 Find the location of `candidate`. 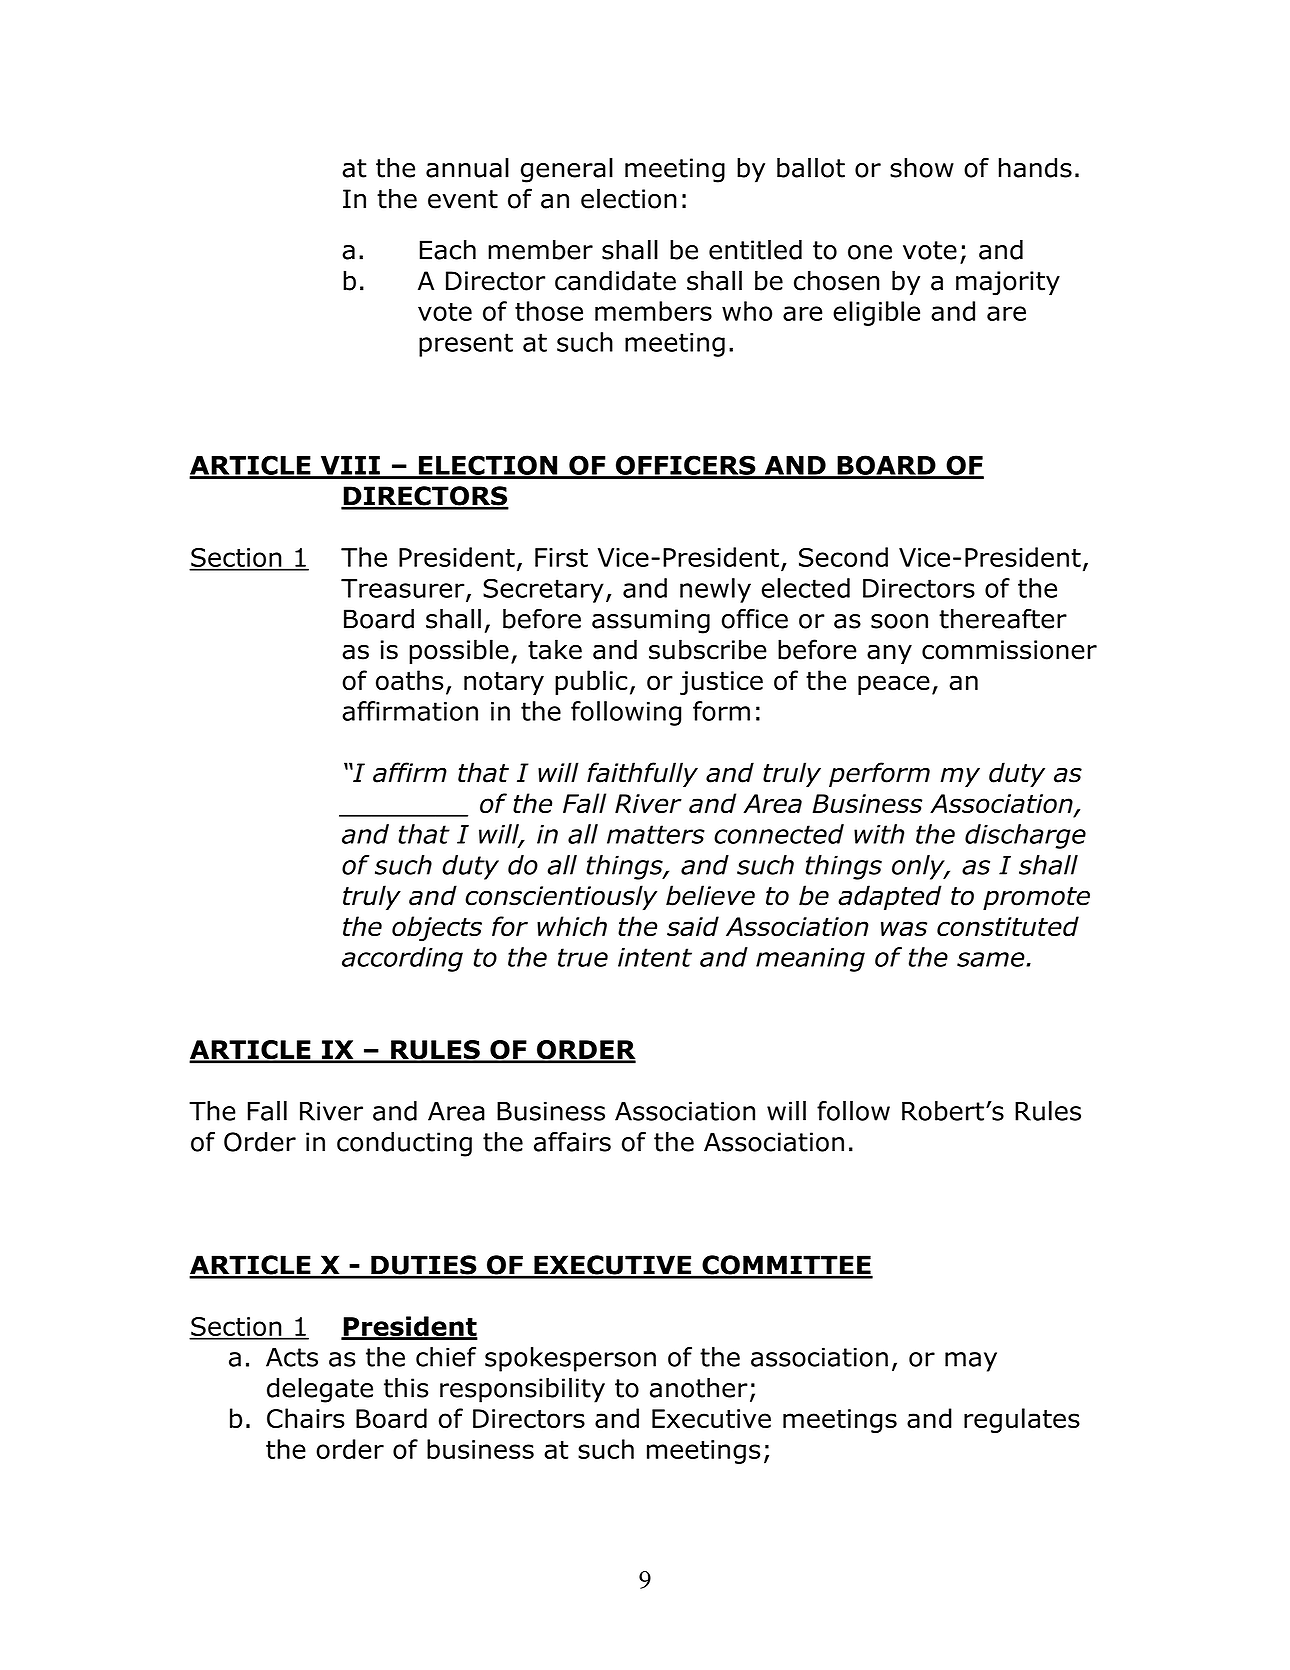

candidate is located at coordinates (615, 280).
